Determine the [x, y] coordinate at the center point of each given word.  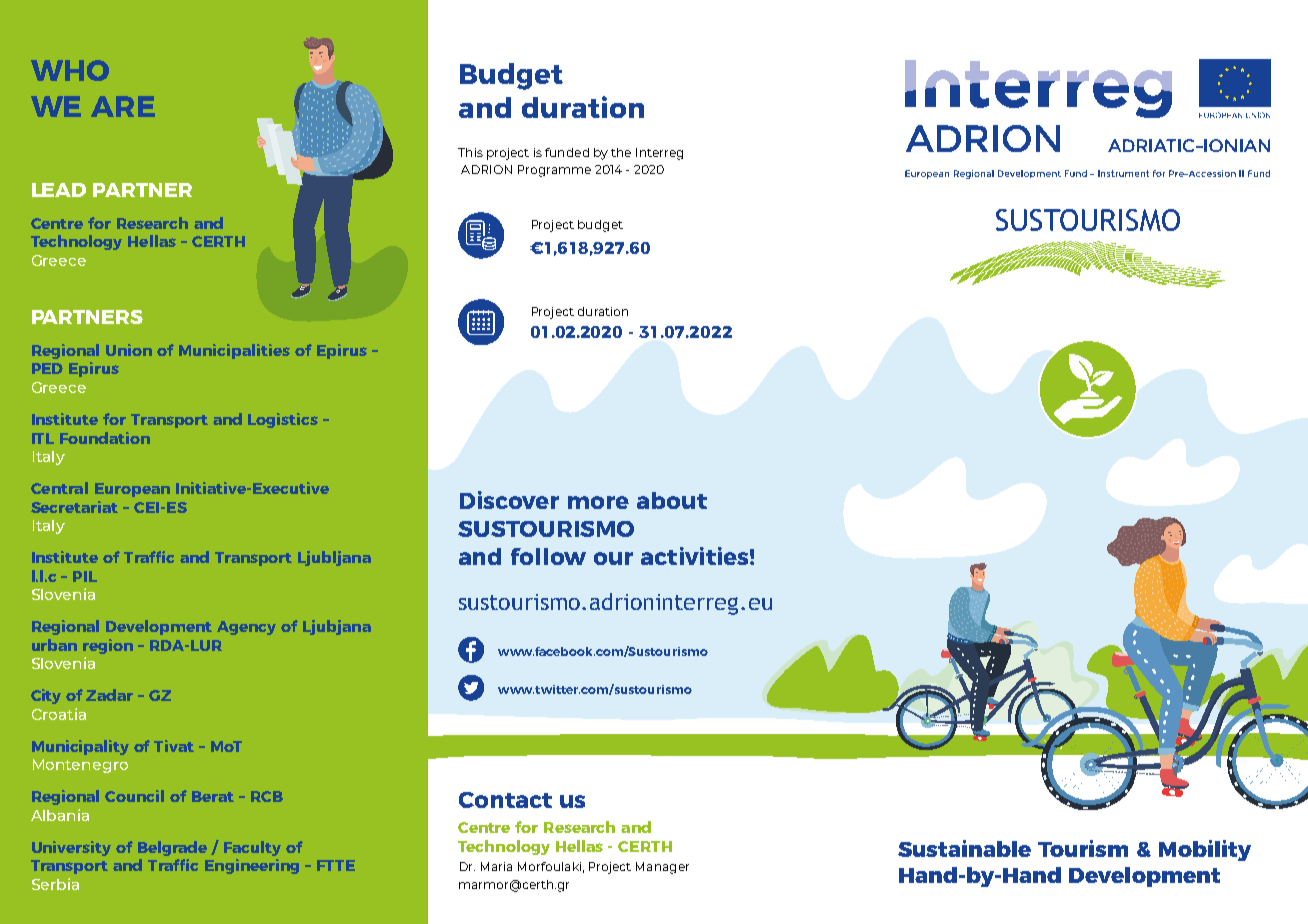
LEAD [59, 190]
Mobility [1205, 850]
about [672, 500]
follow [548, 556]
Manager [662, 868]
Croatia [59, 714]
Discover [509, 500]
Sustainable [964, 848]
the [621, 152]
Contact [505, 800]
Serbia [55, 884]
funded [567, 152]
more [598, 502]
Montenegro [80, 766]
